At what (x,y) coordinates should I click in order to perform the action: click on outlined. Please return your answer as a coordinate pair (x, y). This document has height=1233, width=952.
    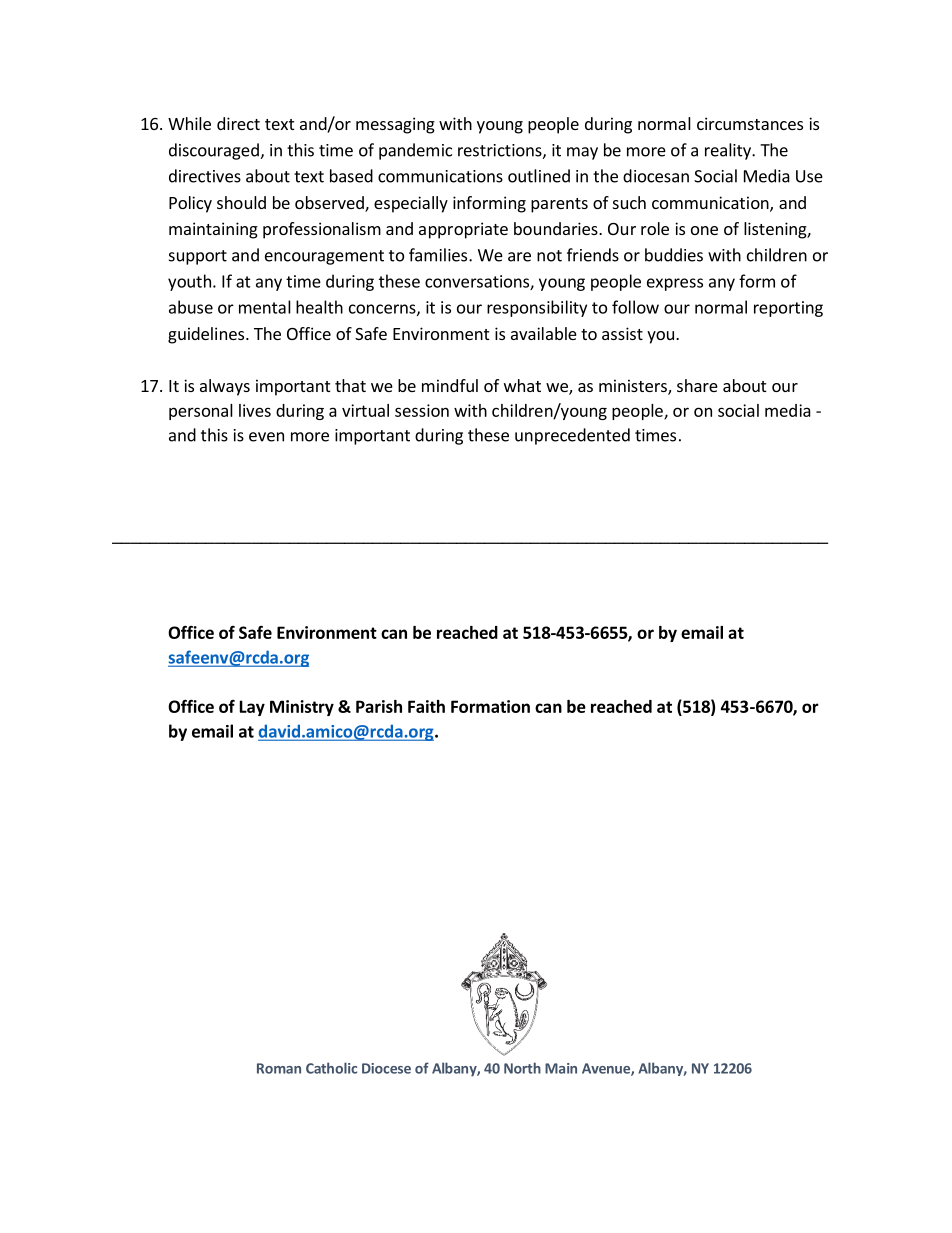
    Looking at the image, I should click on (539, 176).
